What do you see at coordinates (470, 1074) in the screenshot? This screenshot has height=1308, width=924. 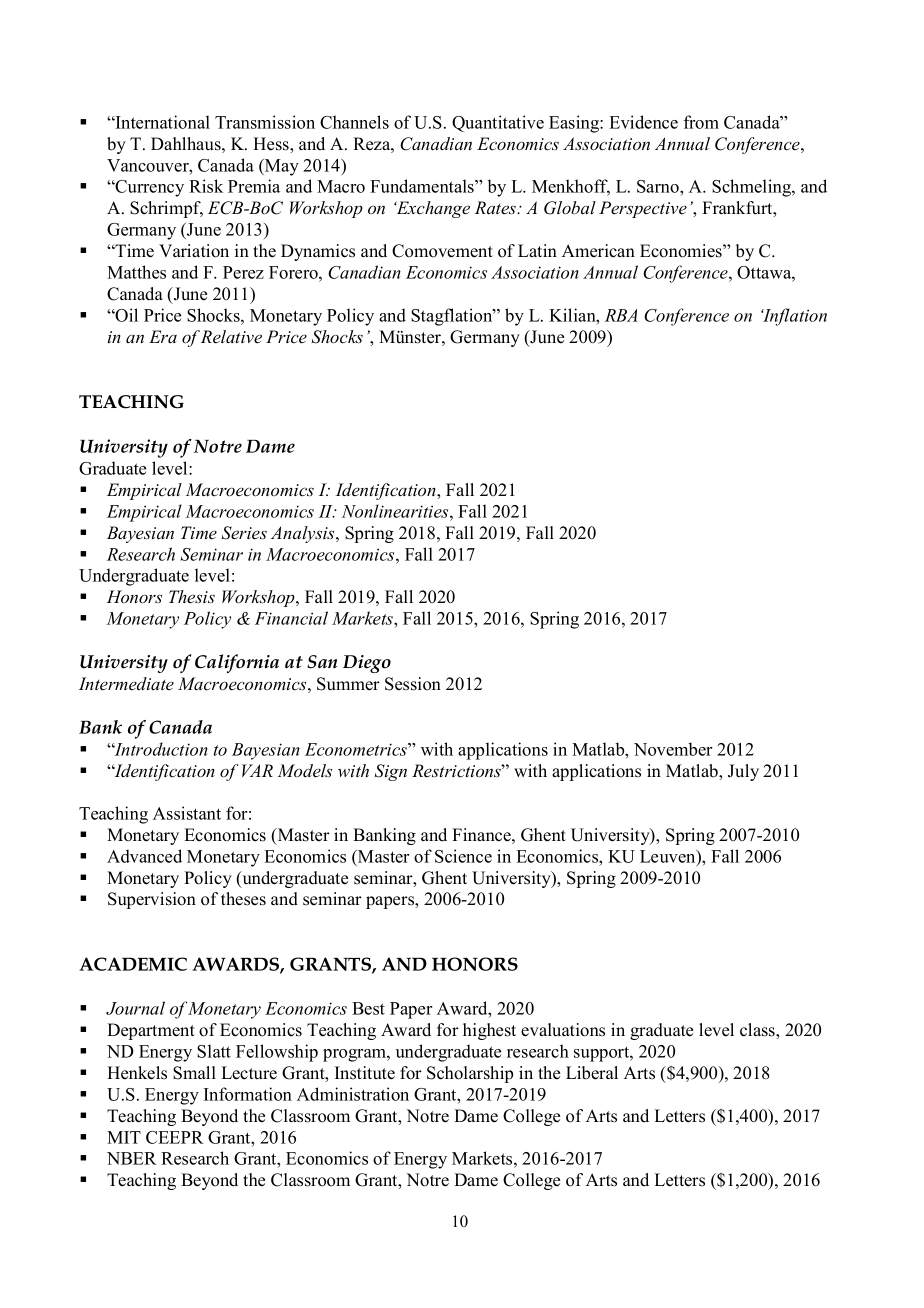 I see `Scholarship` at bounding box center [470, 1074].
